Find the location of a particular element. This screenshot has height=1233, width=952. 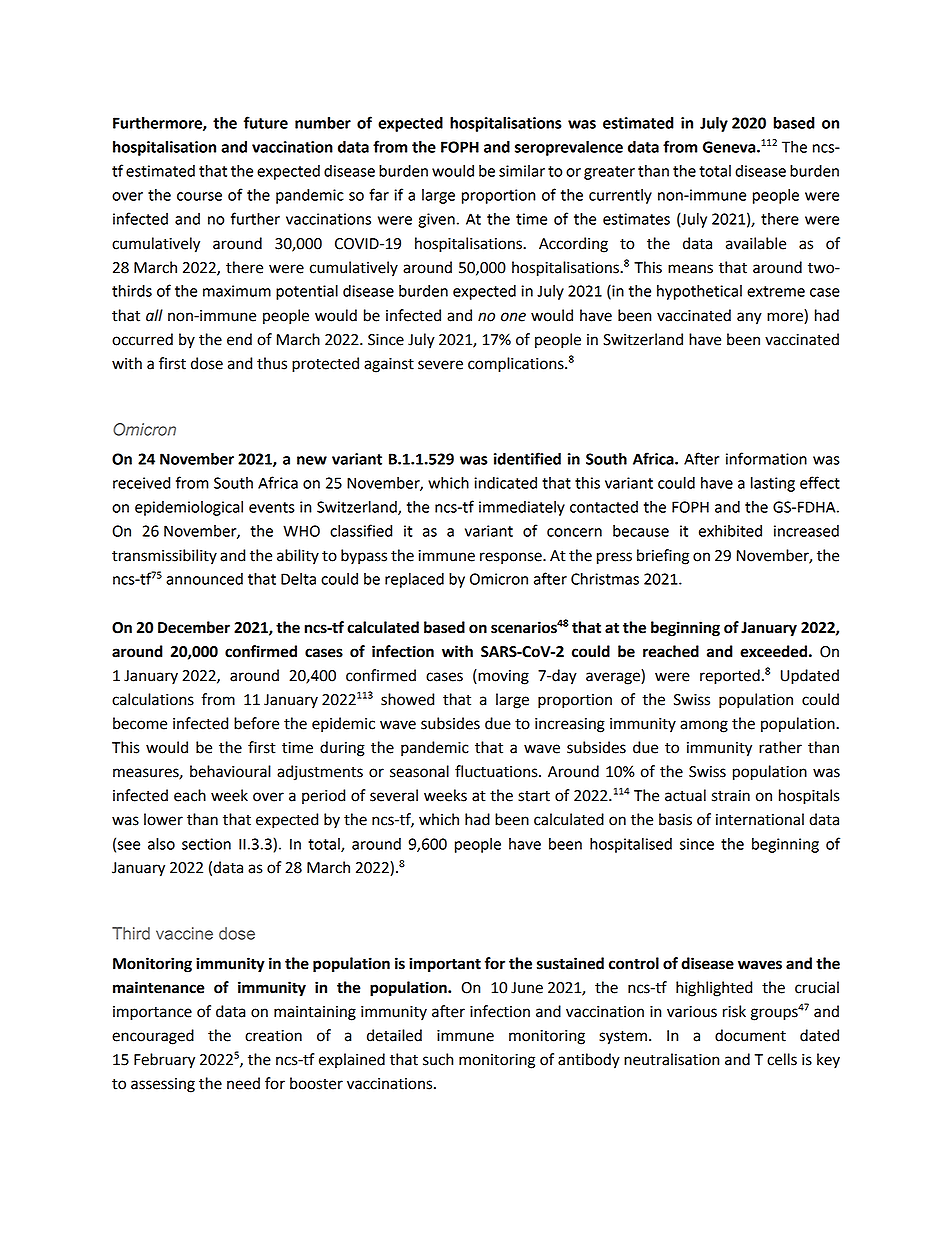

epidemiological is located at coordinates (189, 508).
